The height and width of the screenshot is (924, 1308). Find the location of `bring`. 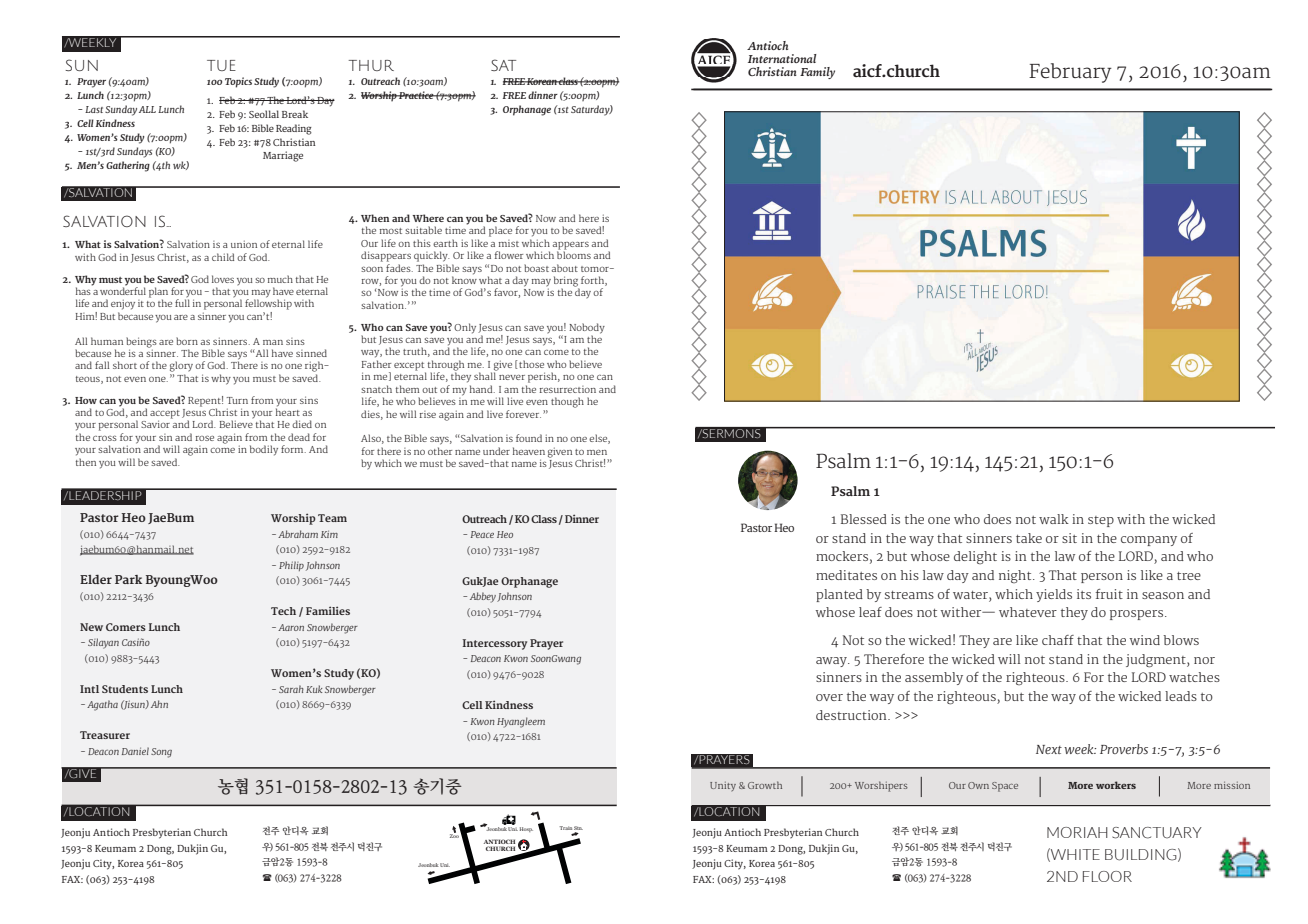

bring is located at coordinates (566, 282).
